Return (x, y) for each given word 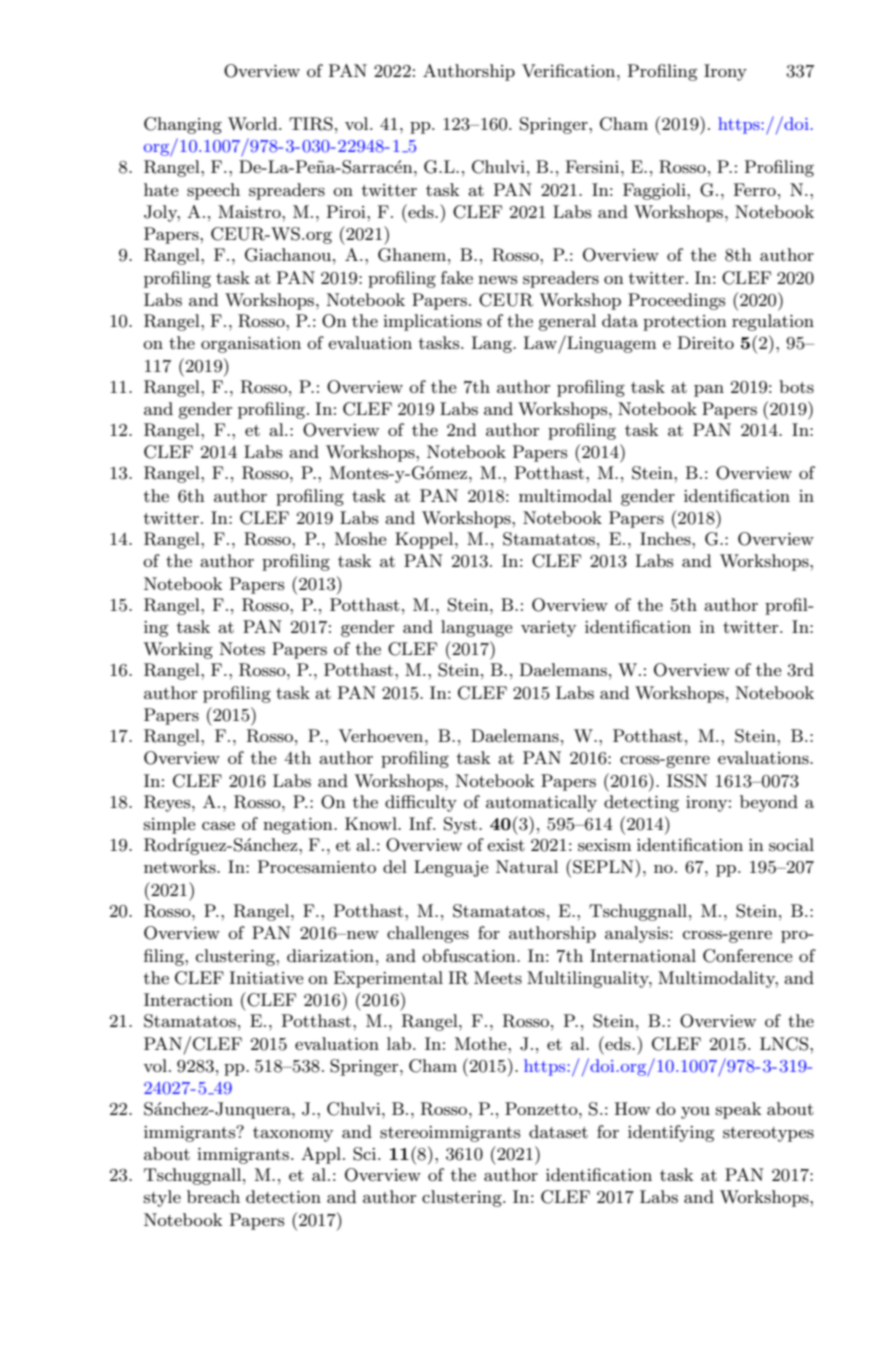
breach (213, 1196)
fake (457, 277)
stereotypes (768, 1134)
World (254, 123)
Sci (366, 1154)
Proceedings (676, 301)
